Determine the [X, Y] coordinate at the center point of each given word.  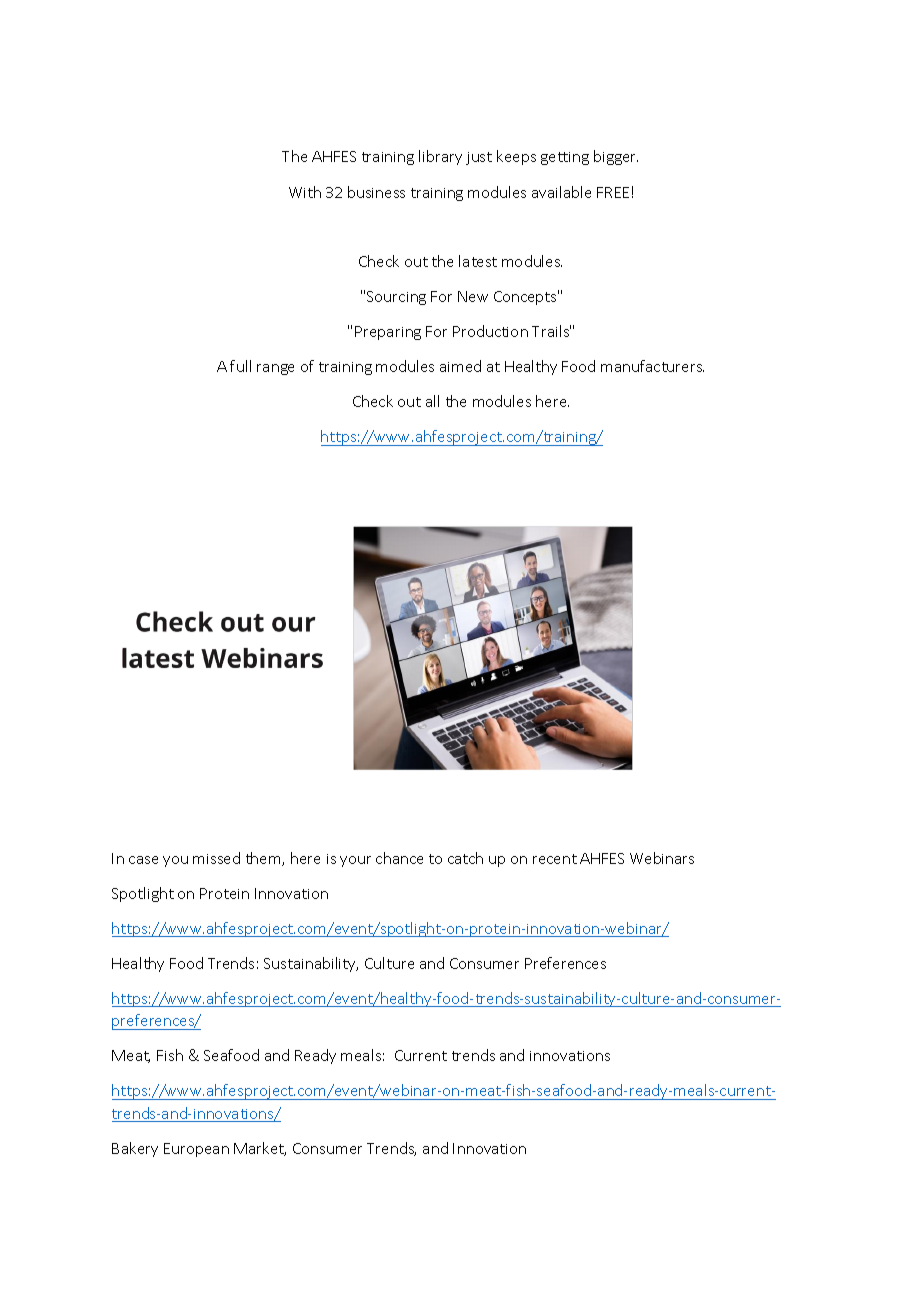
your [355, 861]
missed [216, 858]
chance [399, 858]
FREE [613, 192]
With [305, 192]
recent [555, 859]
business [376, 192]
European [196, 1150]
